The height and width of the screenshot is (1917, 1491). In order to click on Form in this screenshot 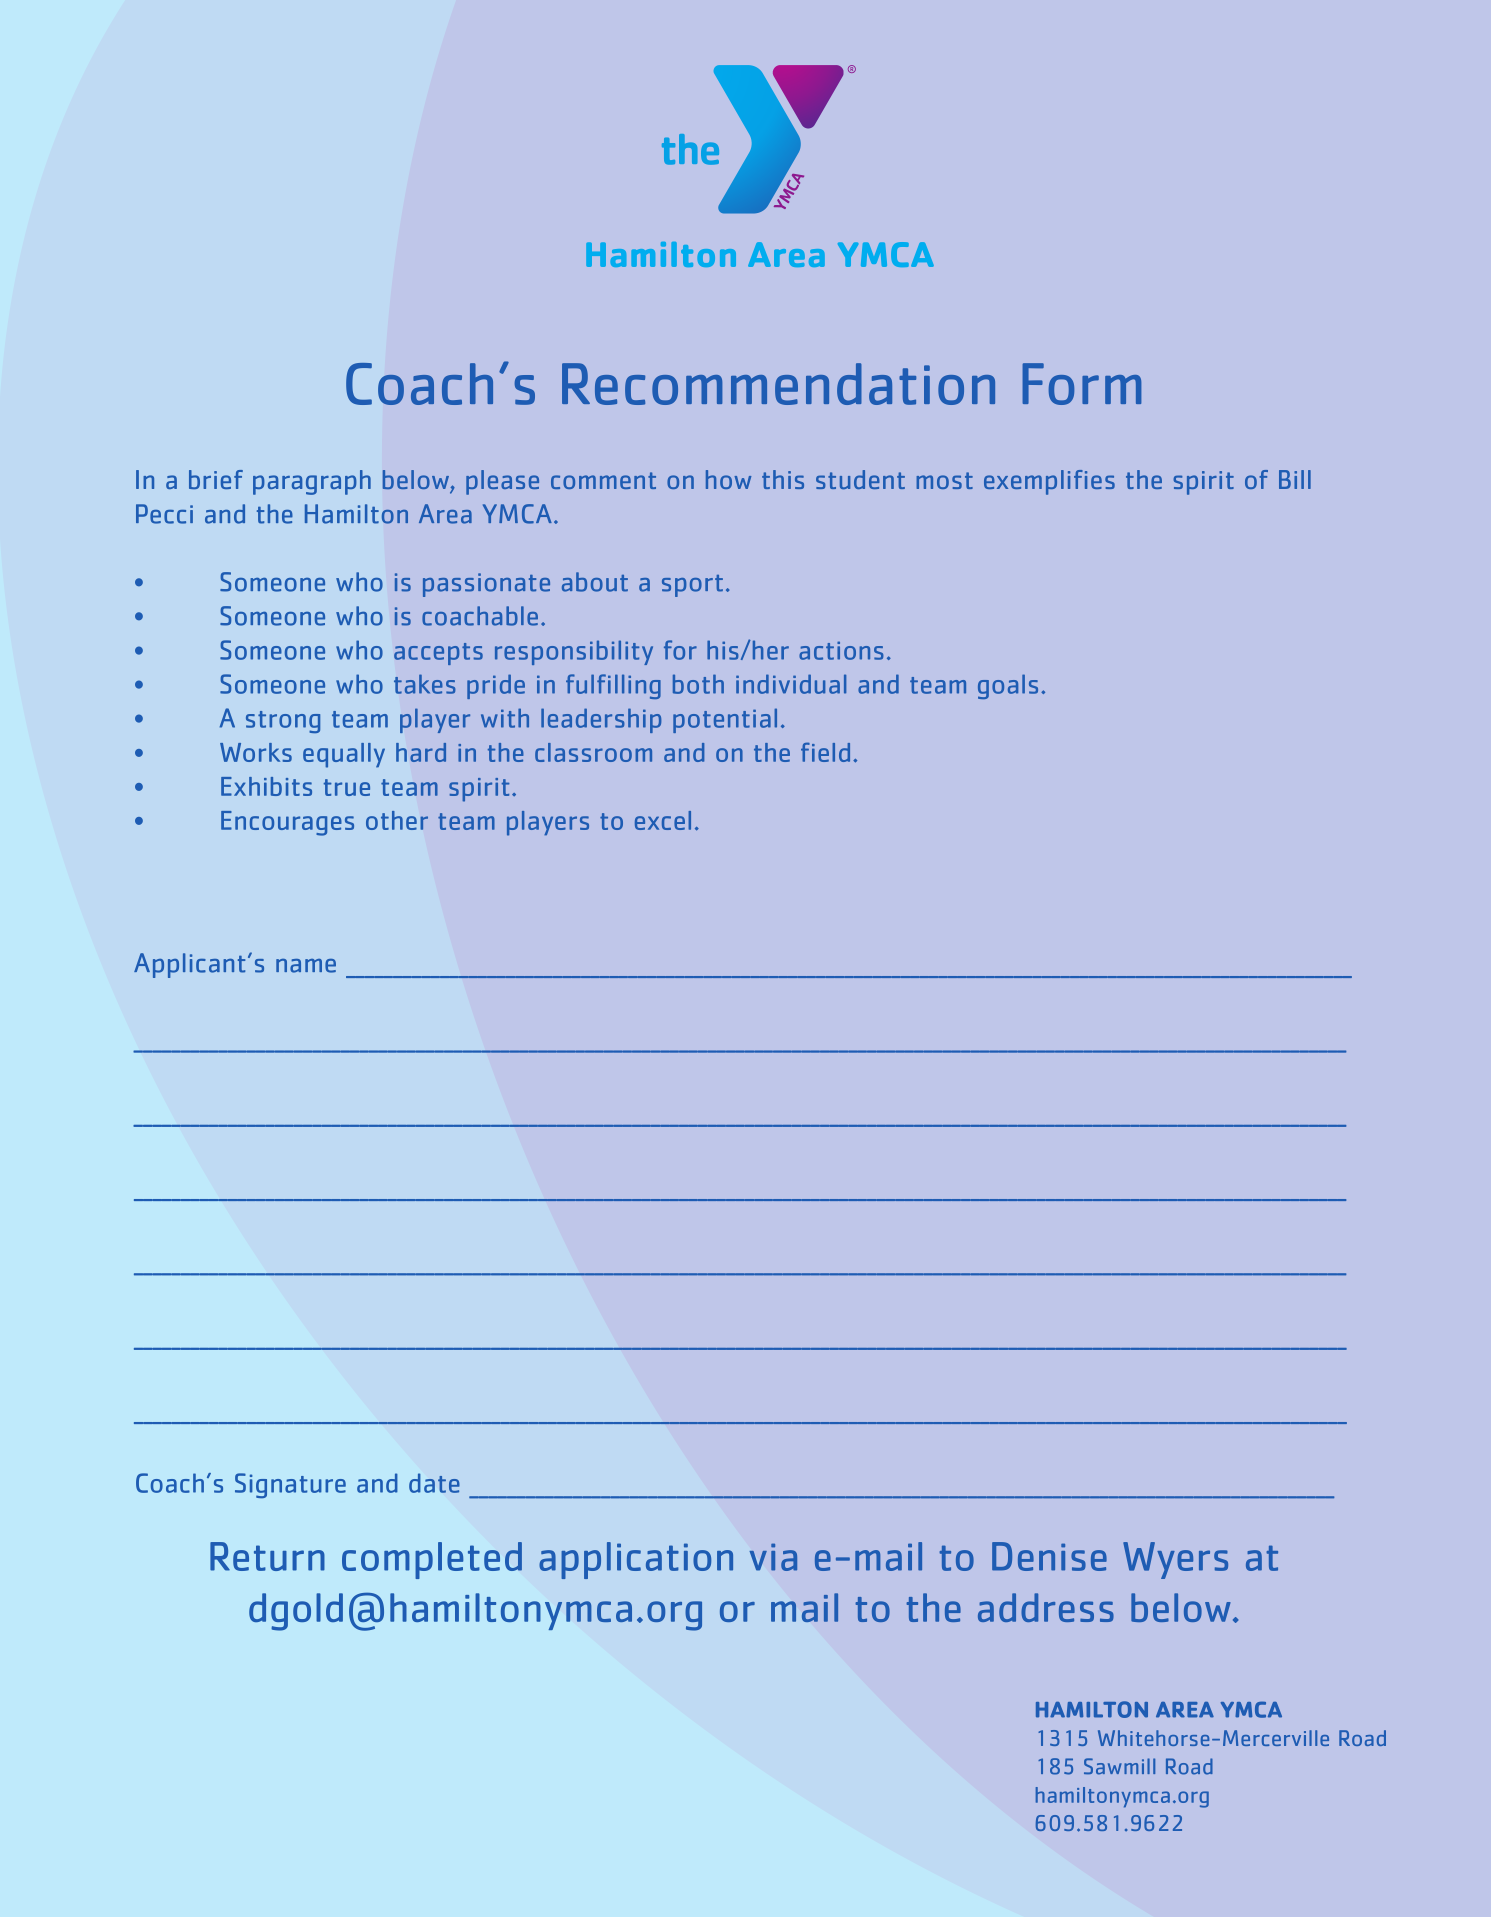, I will do `click(1081, 384)`.
